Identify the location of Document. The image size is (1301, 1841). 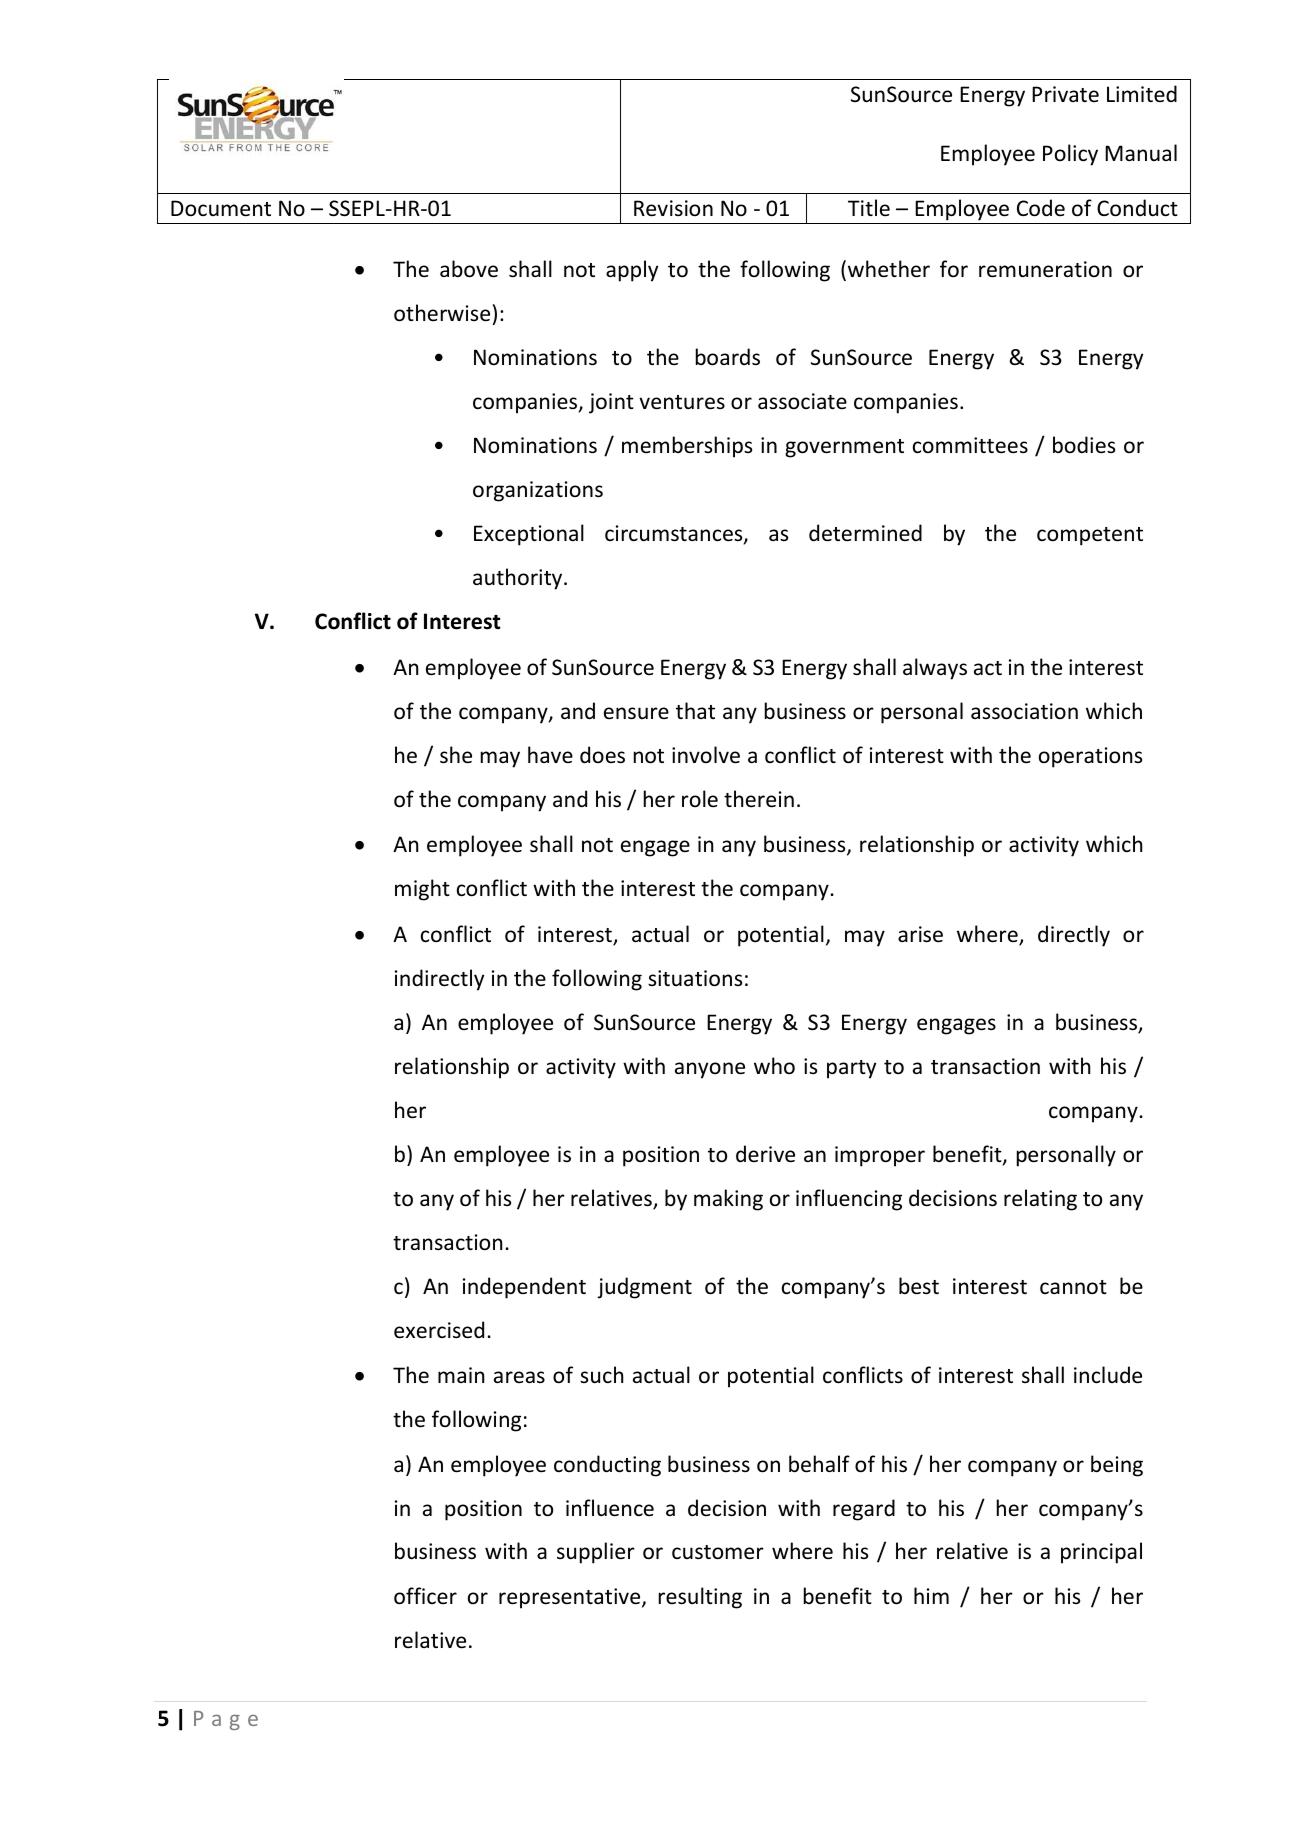
(221, 208).
